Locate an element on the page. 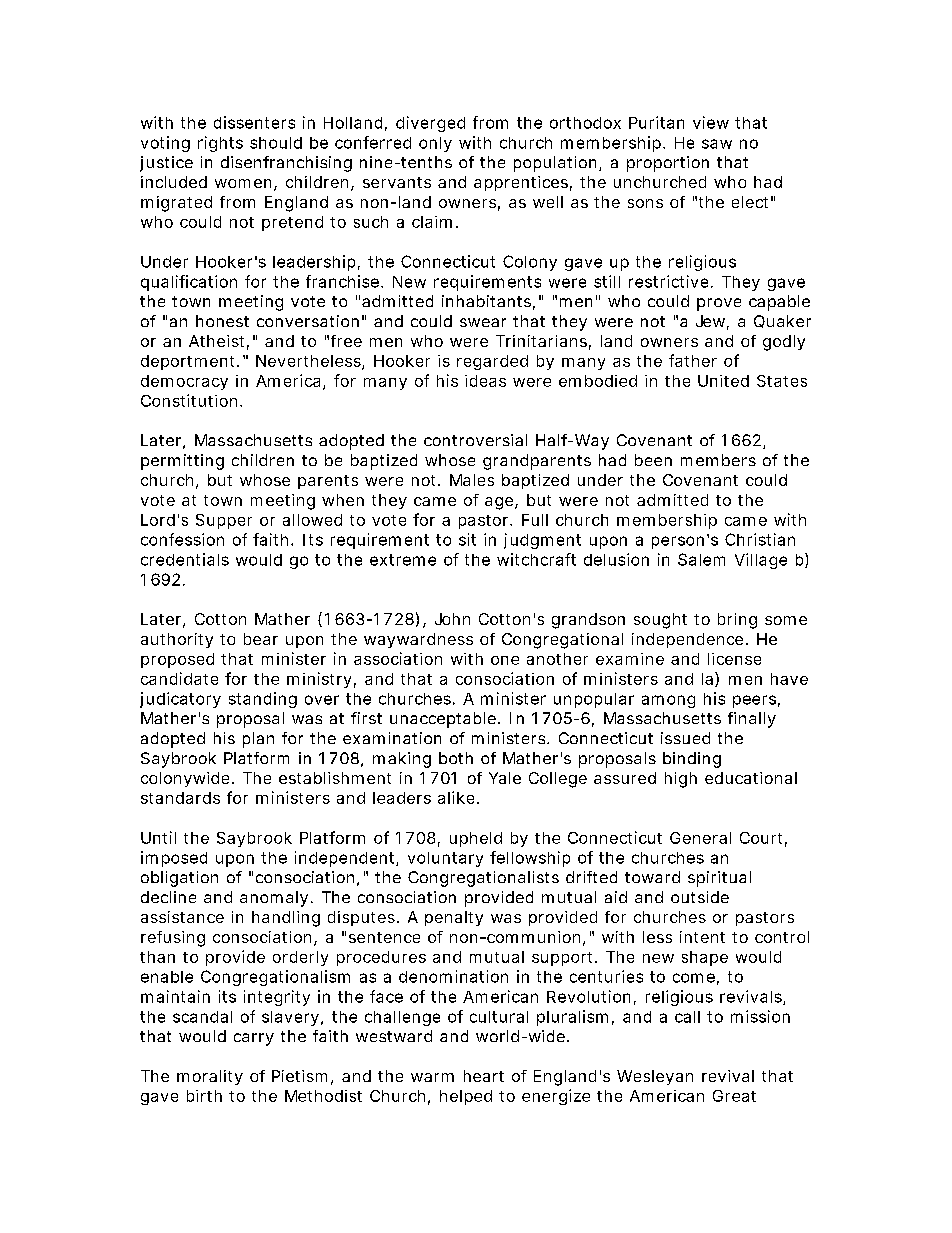  authority is located at coordinates (177, 640).
